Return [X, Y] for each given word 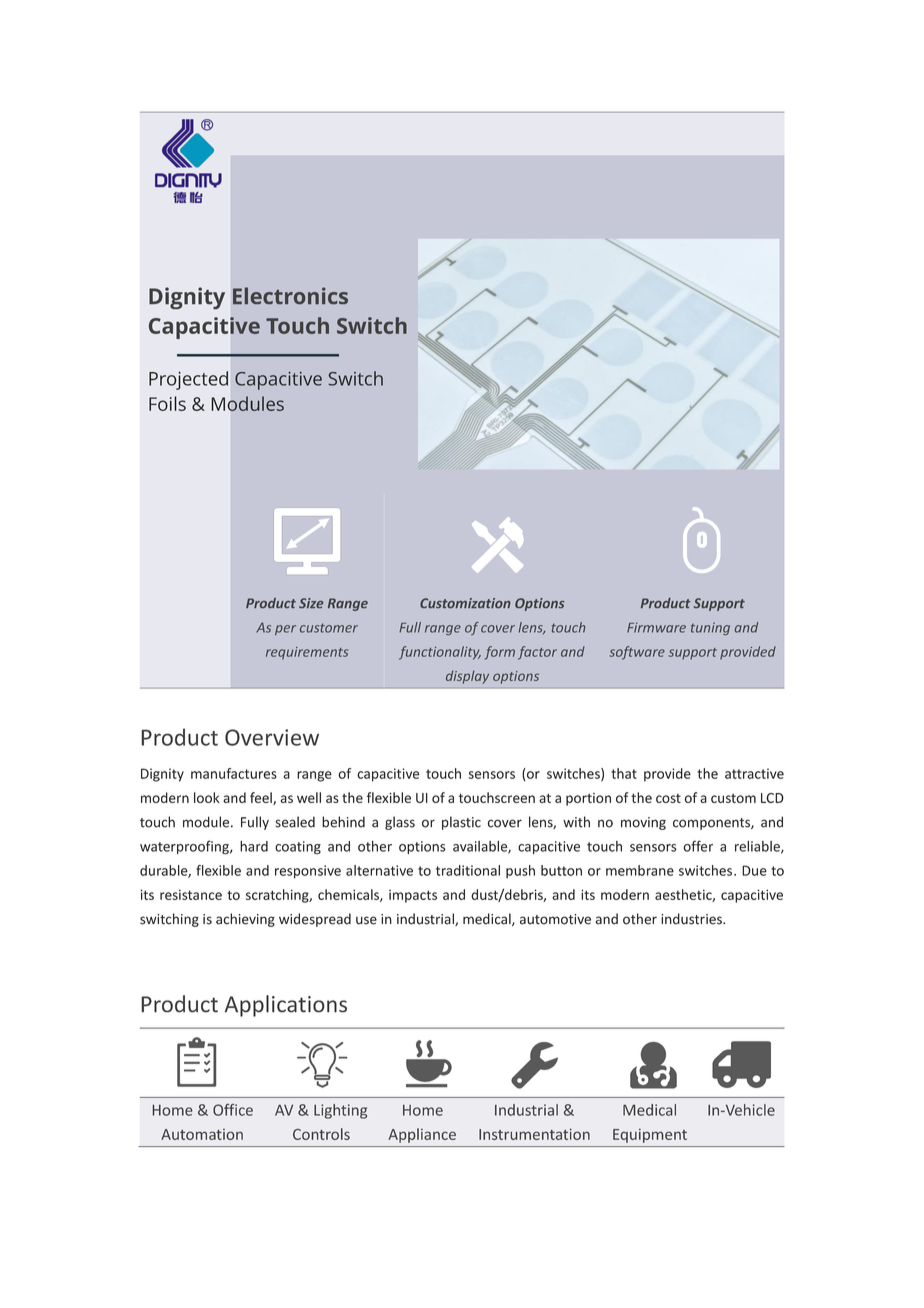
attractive [754, 773]
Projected [188, 380]
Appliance [422, 1135]
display [467, 677]
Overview [272, 737]
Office [233, 1110]
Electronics [290, 295]
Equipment [650, 1136]
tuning [710, 628]
